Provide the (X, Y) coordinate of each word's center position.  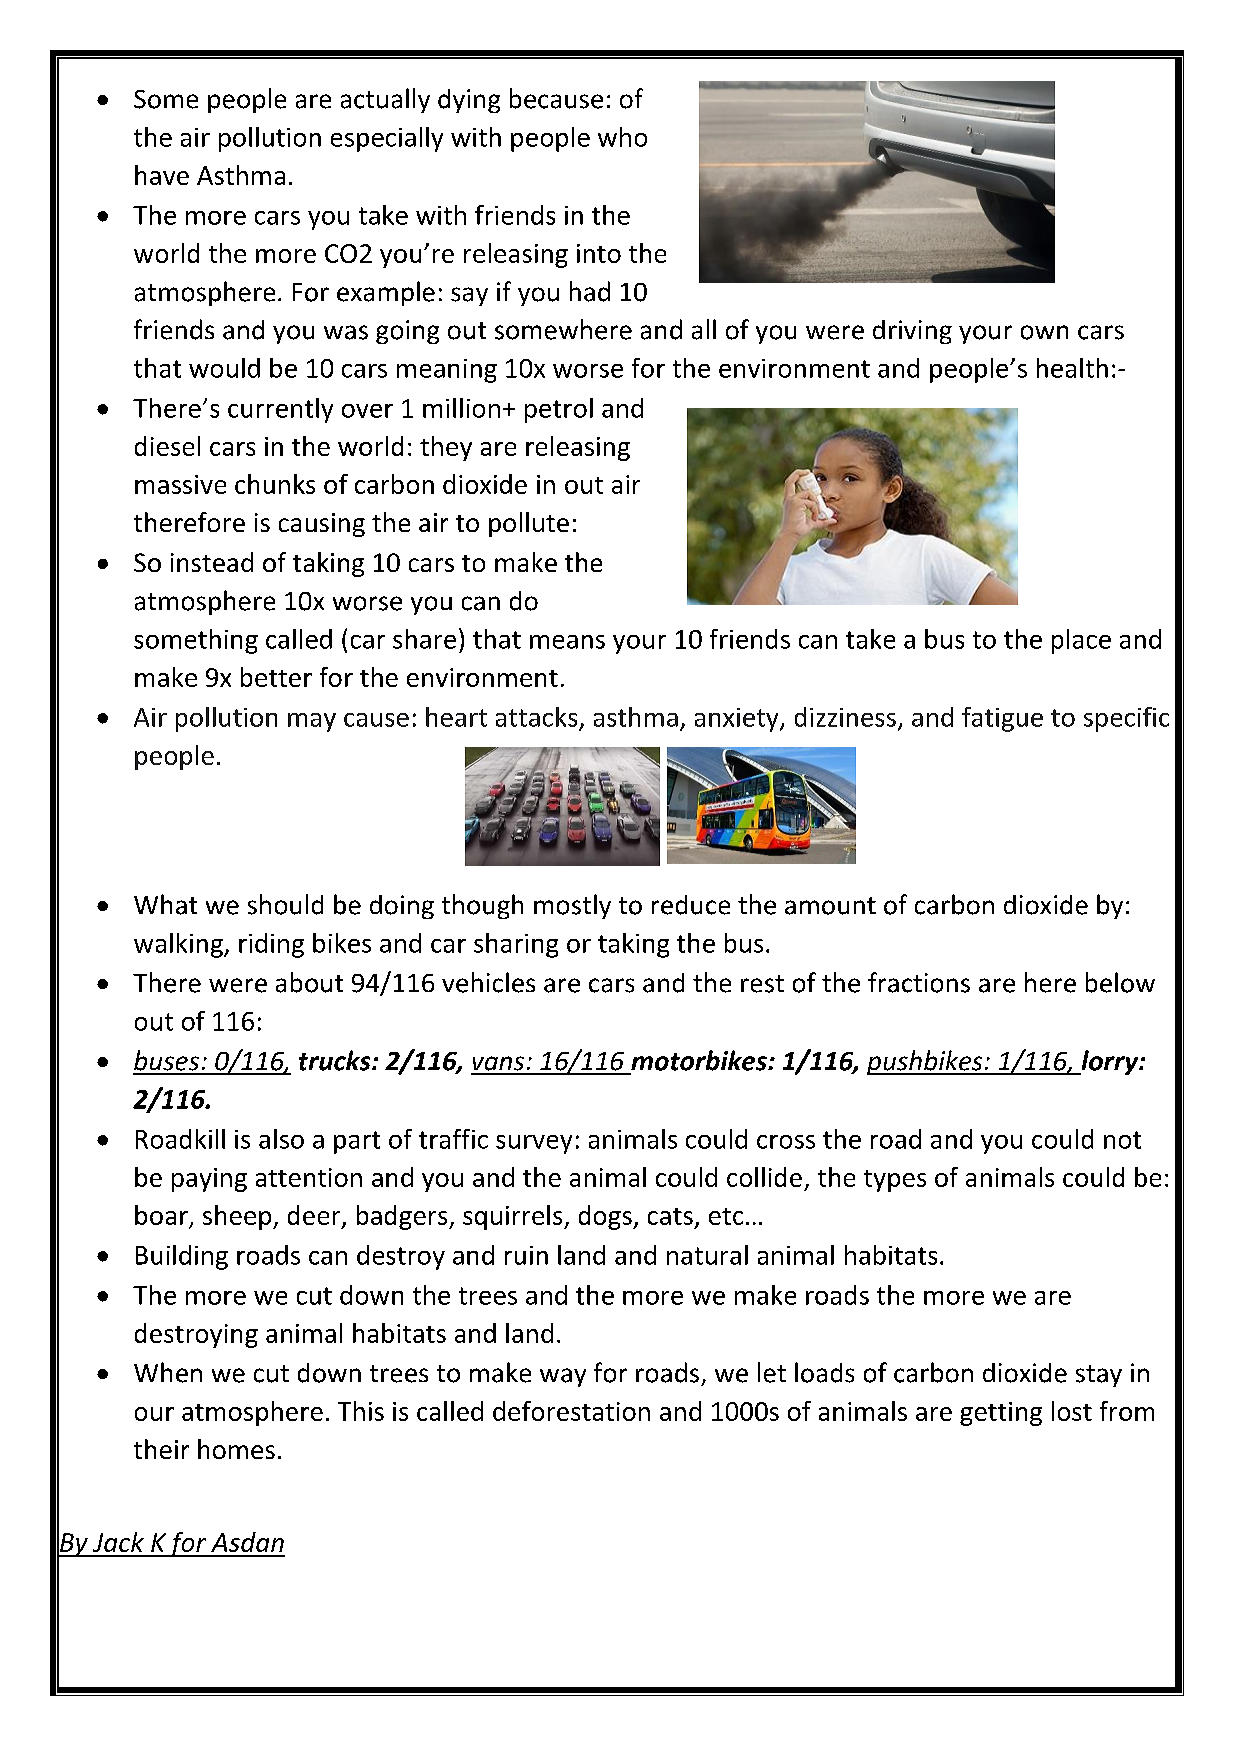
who (622, 137)
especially (387, 139)
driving (912, 332)
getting (1001, 1414)
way (563, 1377)
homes (236, 1449)
